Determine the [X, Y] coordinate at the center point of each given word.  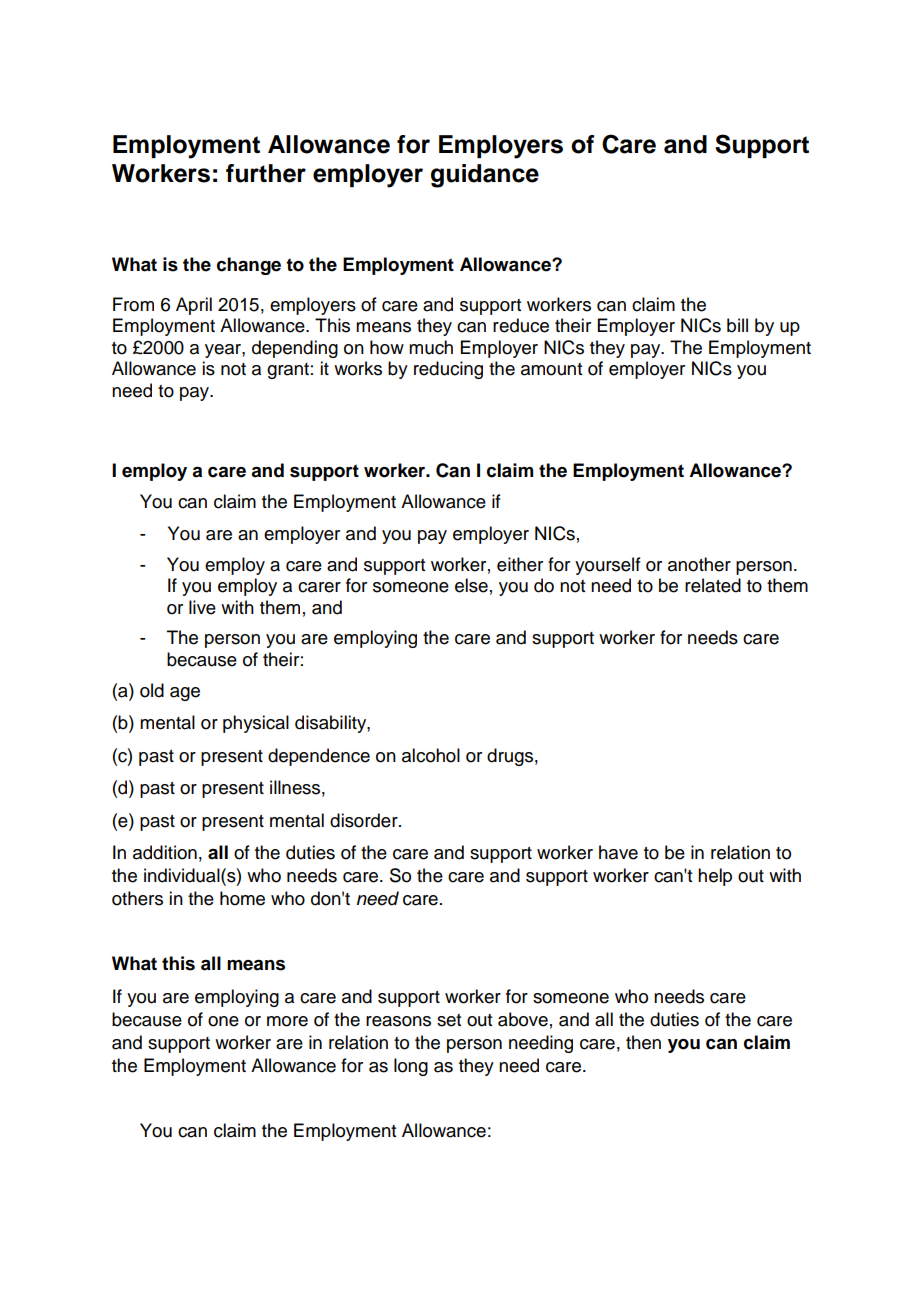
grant [288, 371]
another [699, 564]
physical [256, 724]
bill [737, 325]
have [618, 852]
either [520, 564]
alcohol [431, 755]
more [287, 1021]
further [266, 173]
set [449, 1020]
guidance [485, 176]
